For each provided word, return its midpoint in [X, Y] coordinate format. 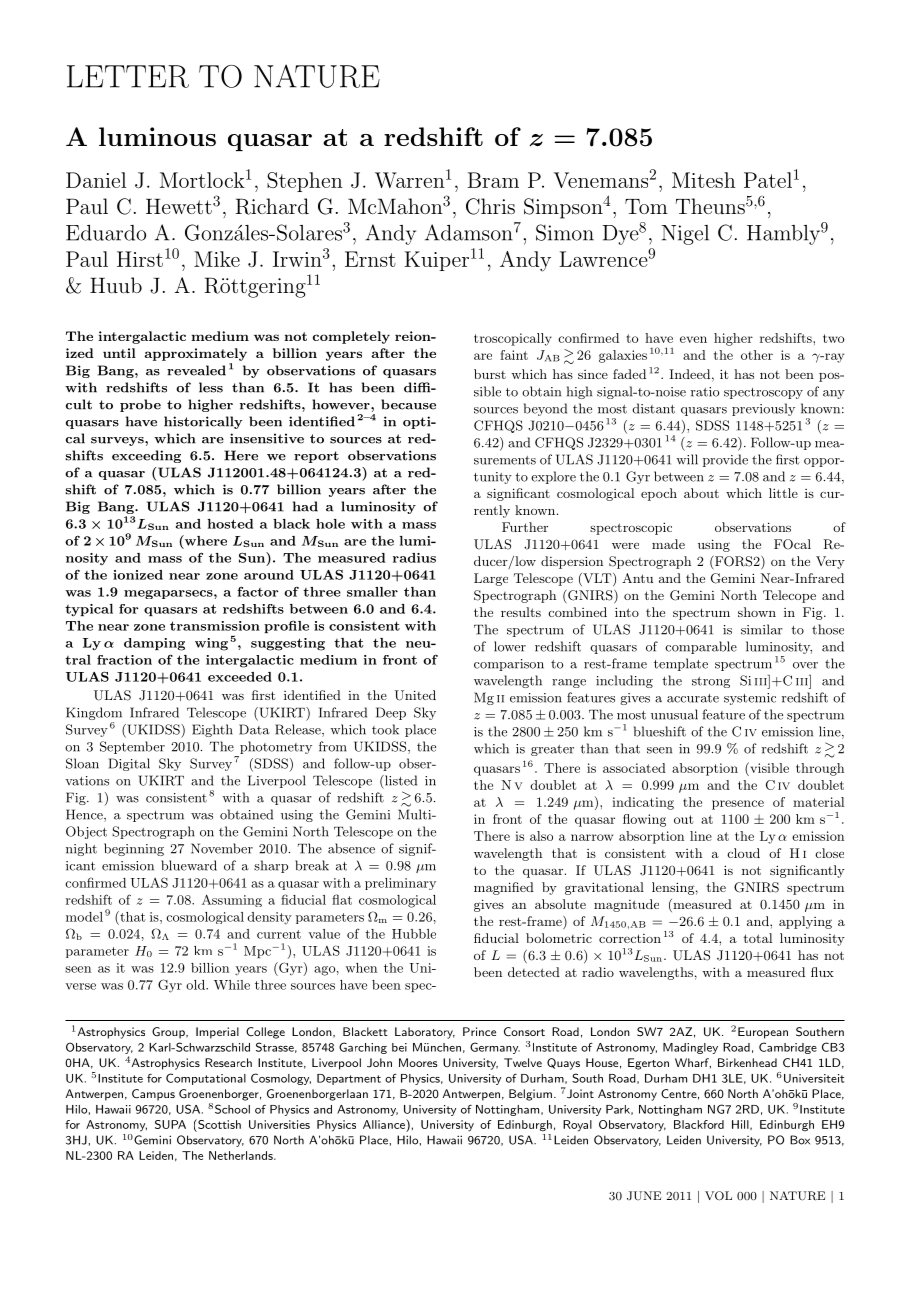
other [757, 355]
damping [154, 644]
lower [510, 646]
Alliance [385, 1124]
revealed [196, 370]
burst [490, 374]
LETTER [128, 76]
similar [762, 629]
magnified [504, 888]
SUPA [170, 1124]
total [757, 938]
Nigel [685, 235]
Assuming [232, 900]
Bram [493, 180]
